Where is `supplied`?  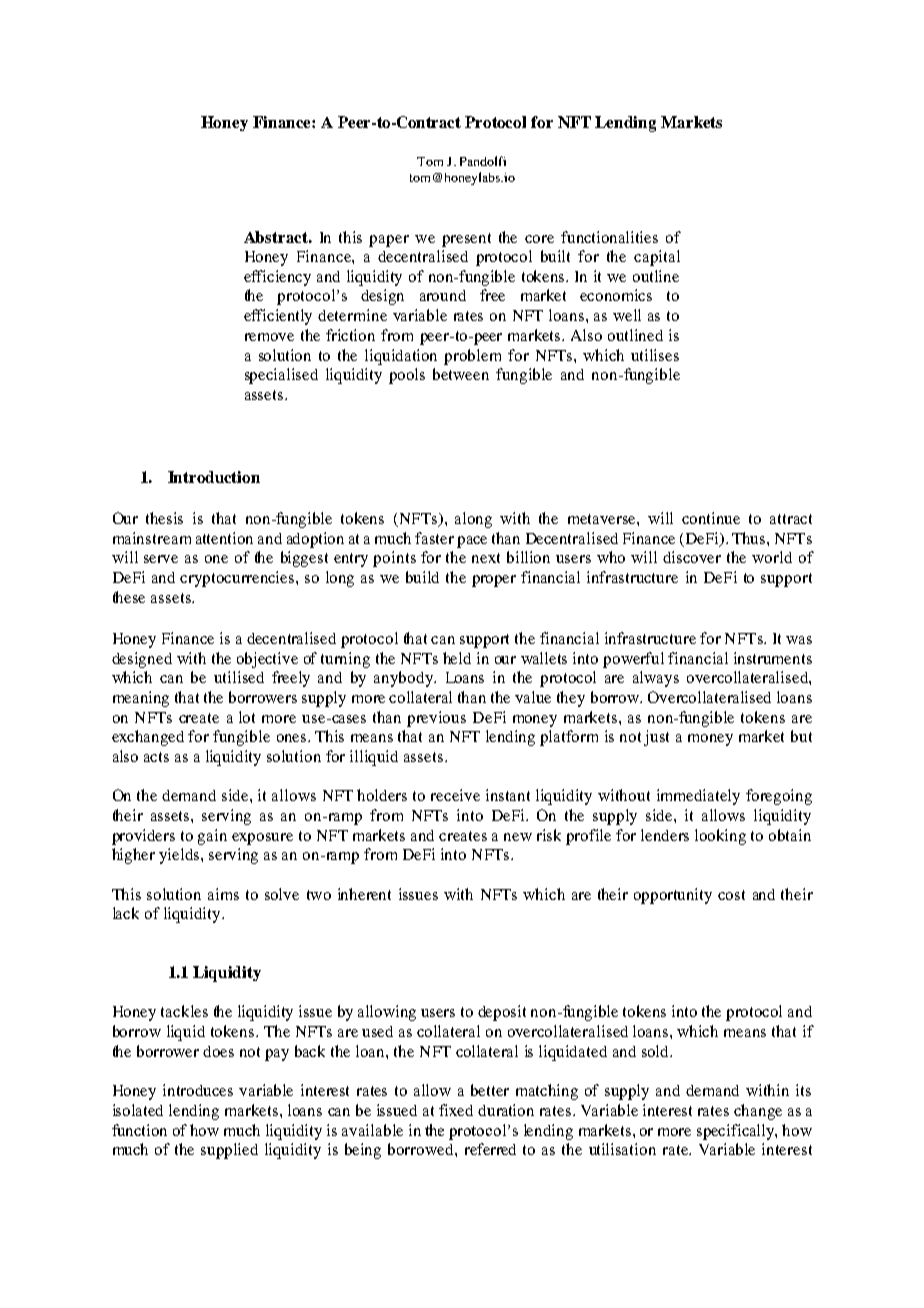
supplied is located at coordinates (229, 1151).
